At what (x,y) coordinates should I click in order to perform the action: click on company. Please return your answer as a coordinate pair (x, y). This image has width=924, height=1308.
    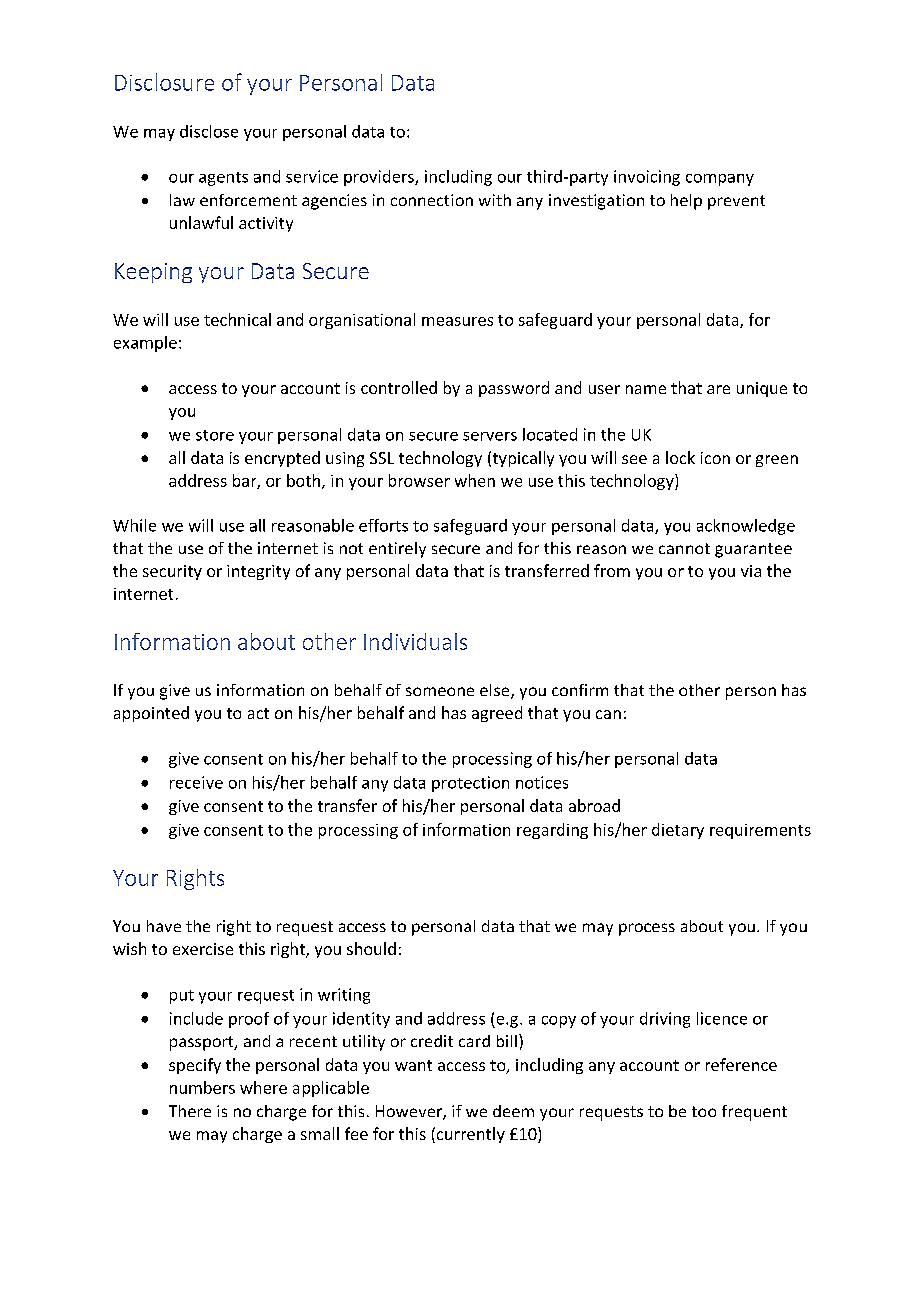
    Looking at the image, I should click on (720, 180).
